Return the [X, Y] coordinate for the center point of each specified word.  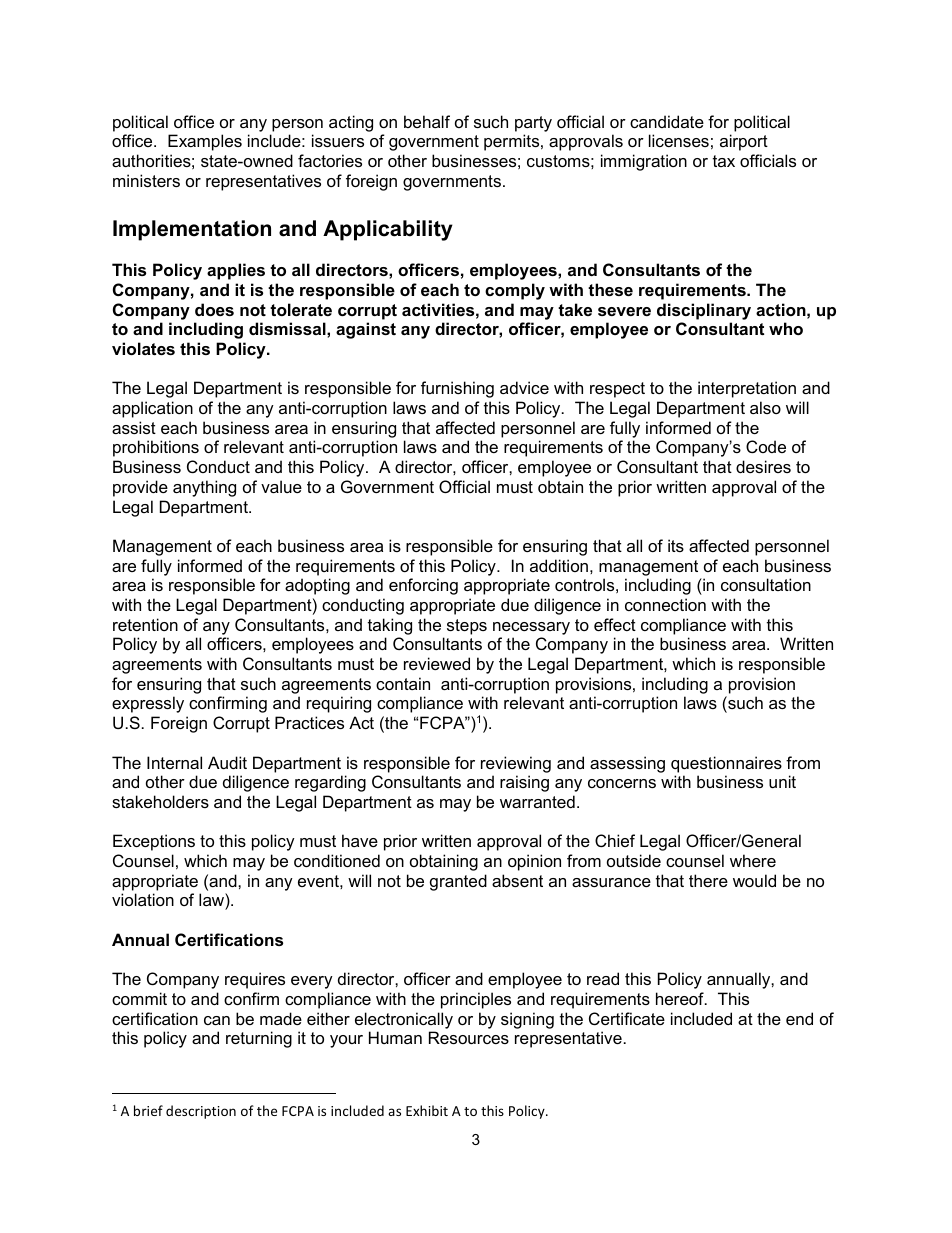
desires [763, 466]
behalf [427, 121]
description [201, 1112]
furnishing [457, 389]
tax [724, 161]
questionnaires [726, 764]
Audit [227, 762]
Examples [205, 142]
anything [204, 488]
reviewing [516, 764]
